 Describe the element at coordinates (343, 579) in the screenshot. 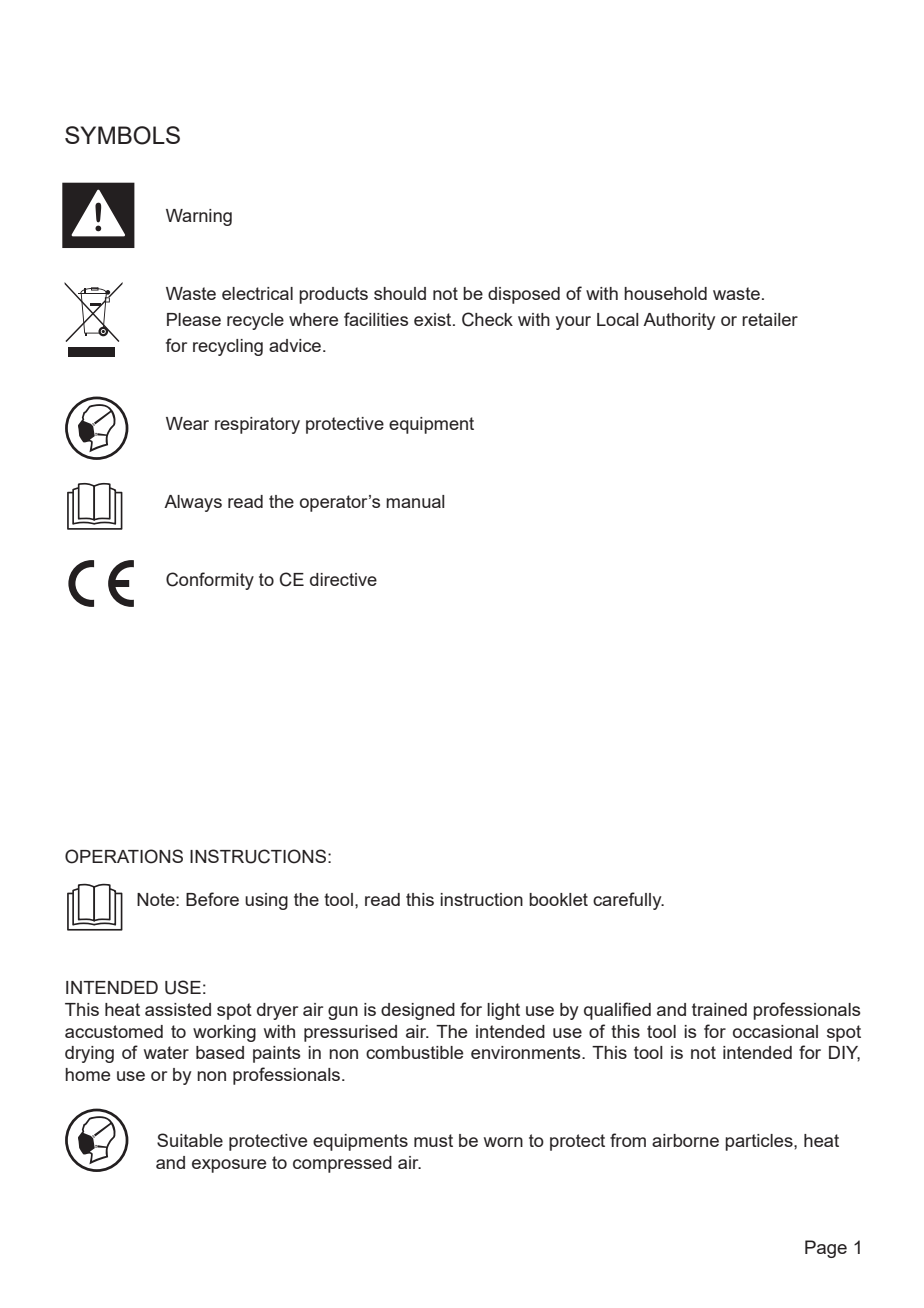

I see `directive` at that location.
